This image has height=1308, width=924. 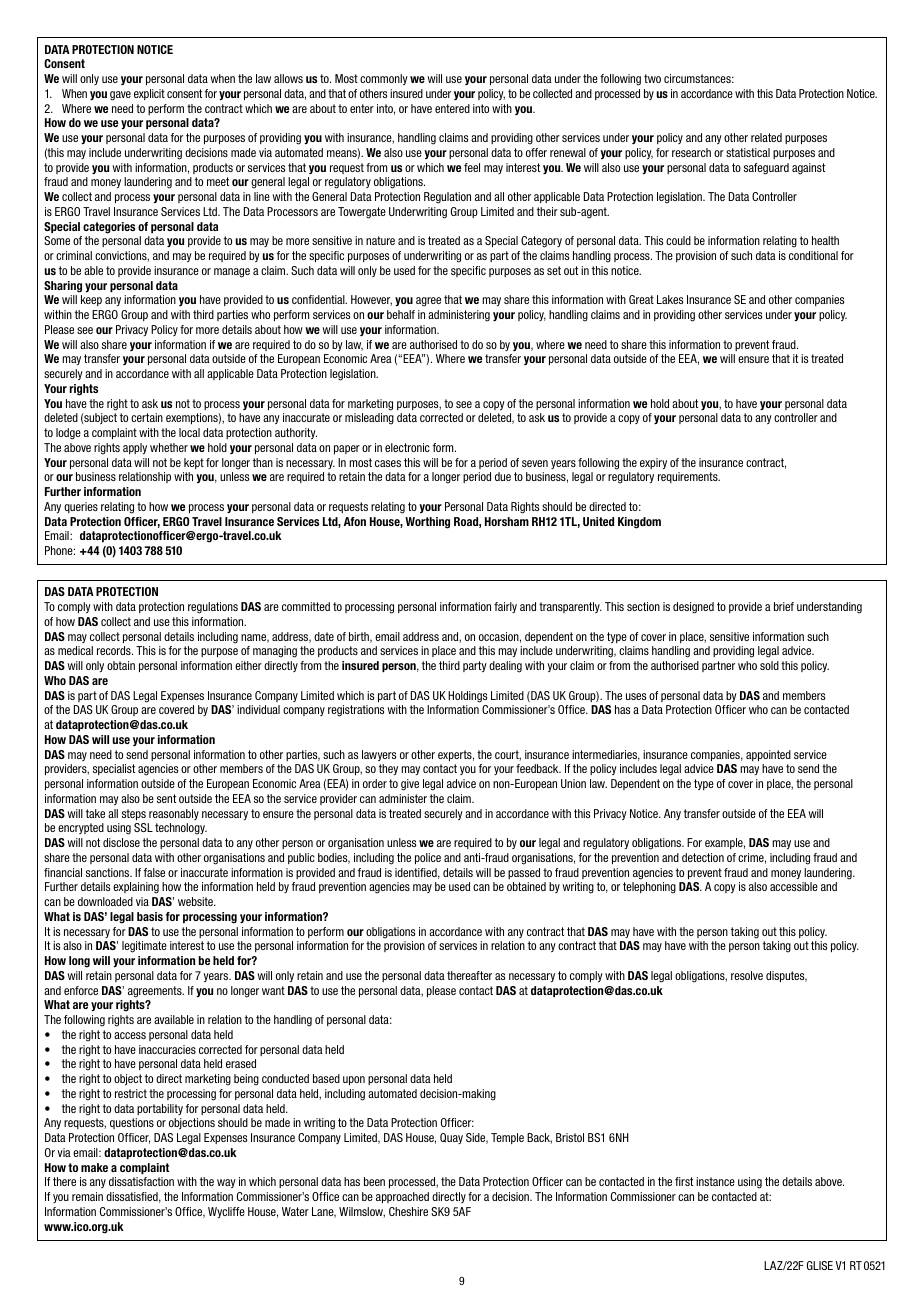 I want to click on due, so click(x=503, y=476).
